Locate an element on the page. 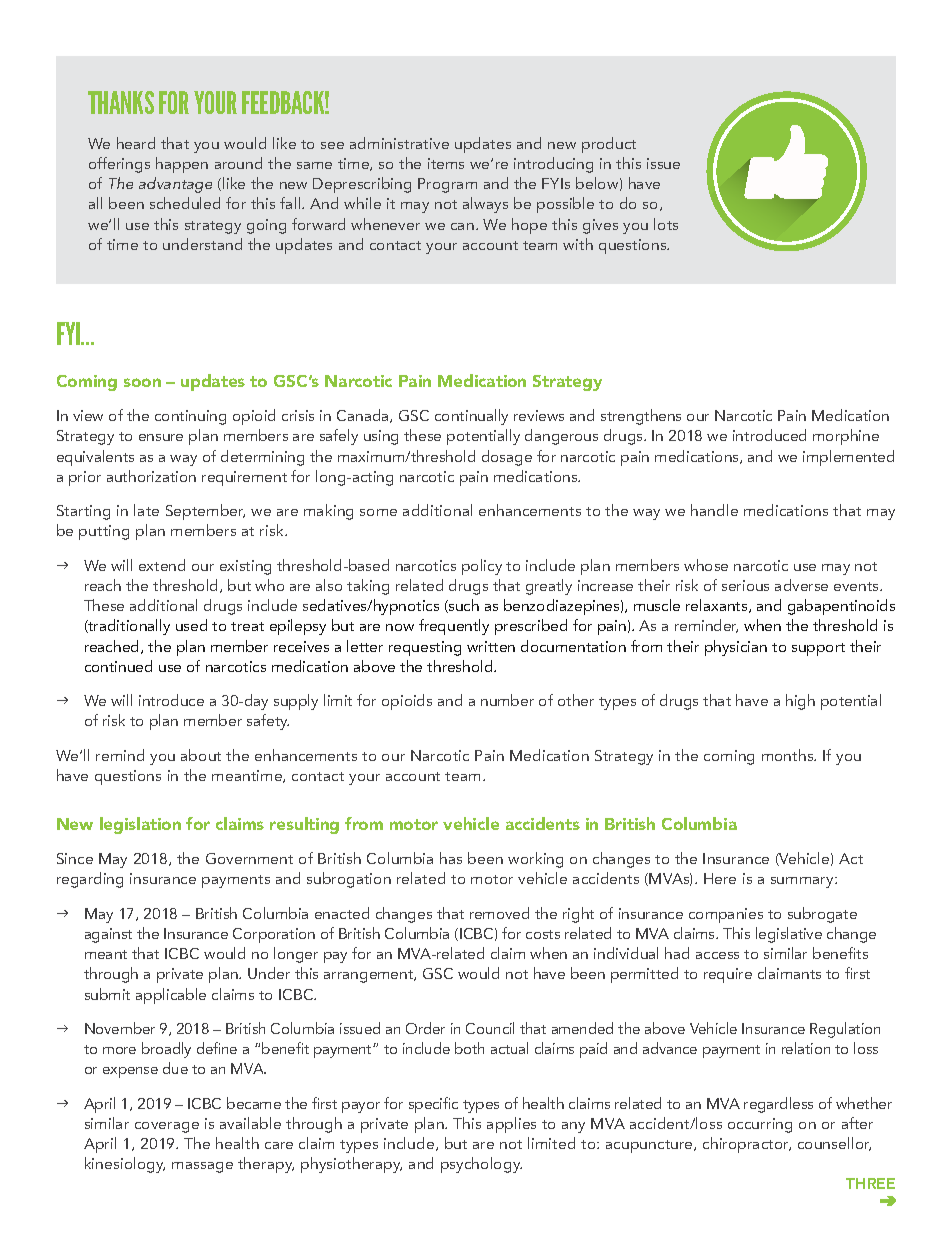 This page has height=1233, width=952. morphine is located at coordinates (846, 437).
